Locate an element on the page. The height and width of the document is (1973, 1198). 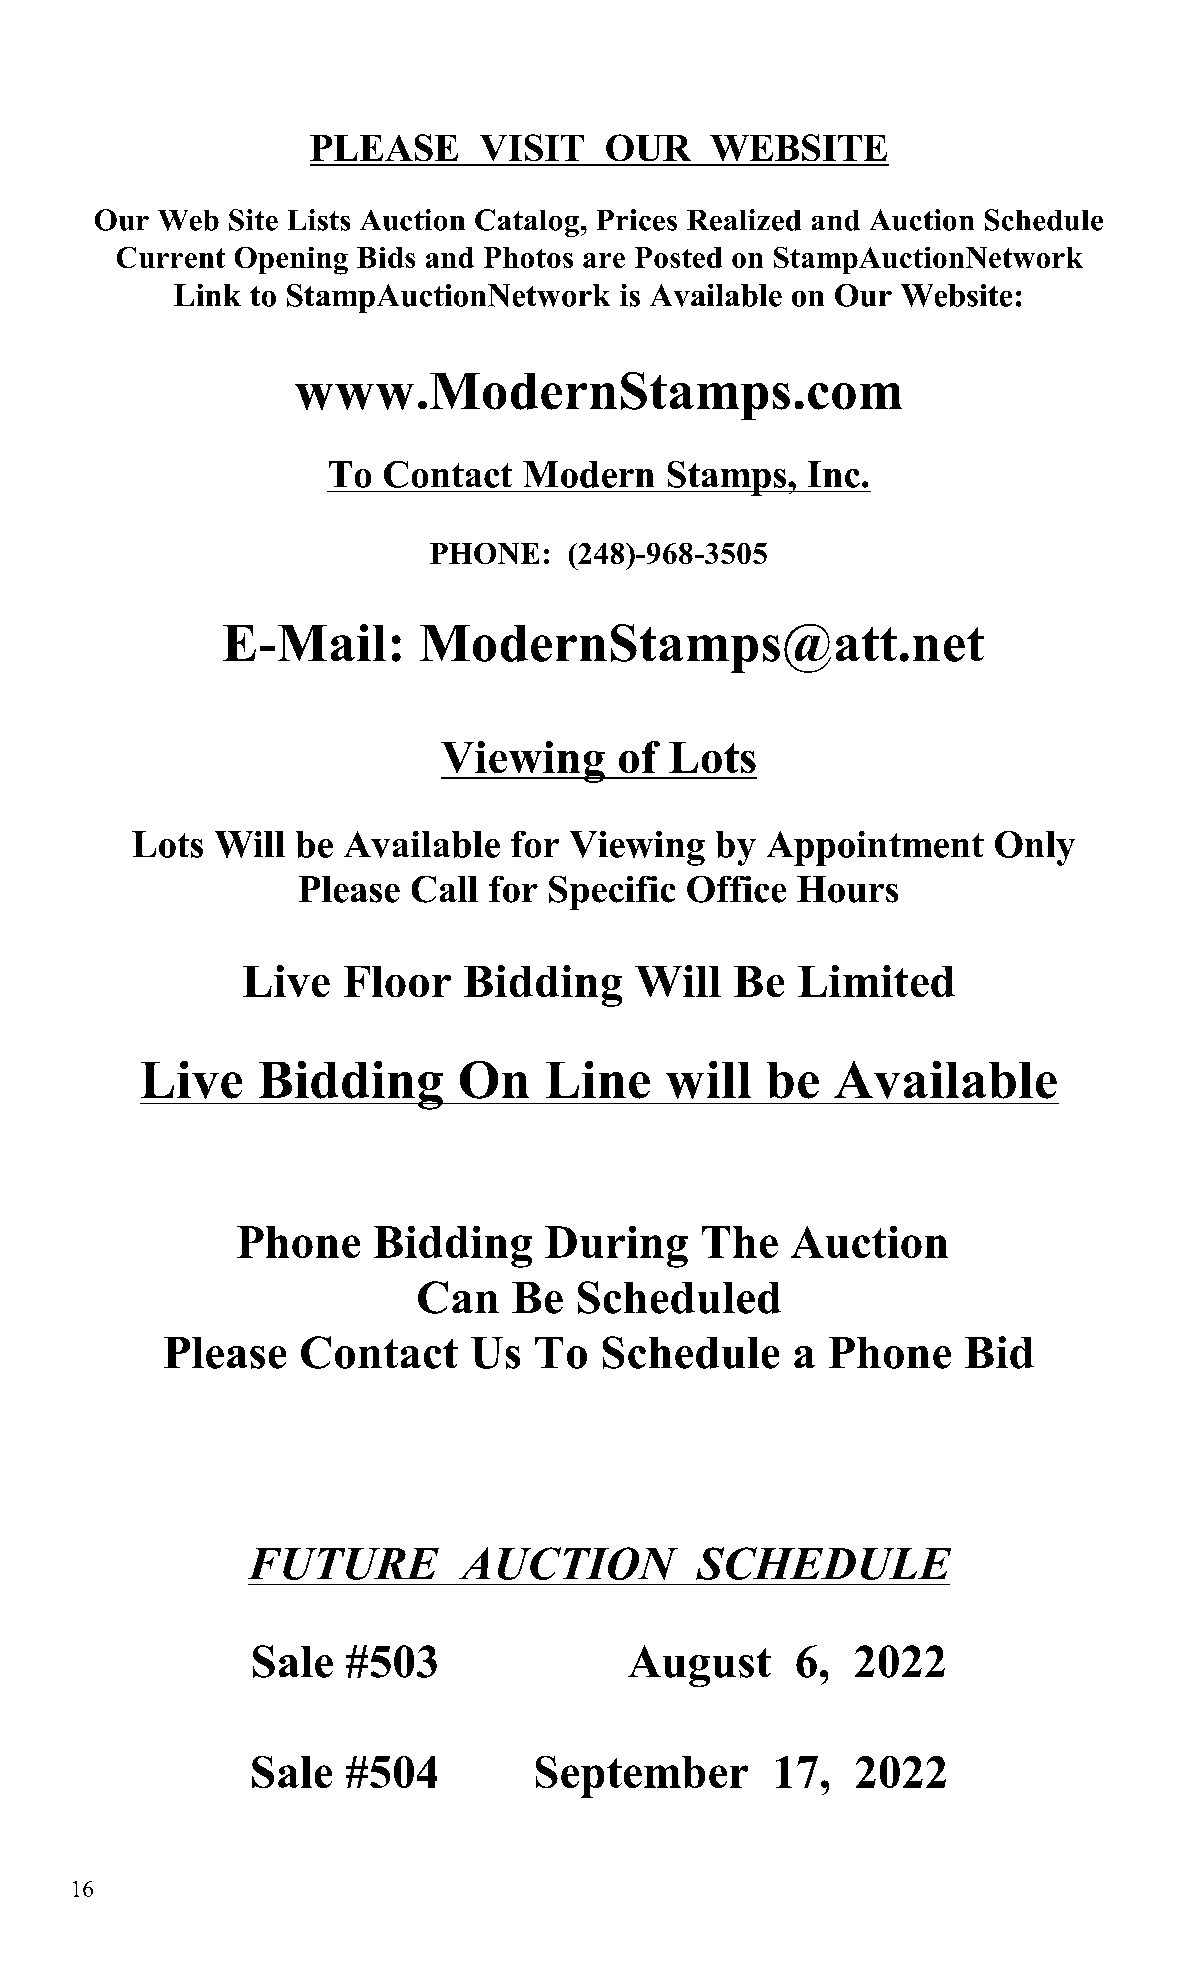
Realized is located at coordinates (744, 220).
